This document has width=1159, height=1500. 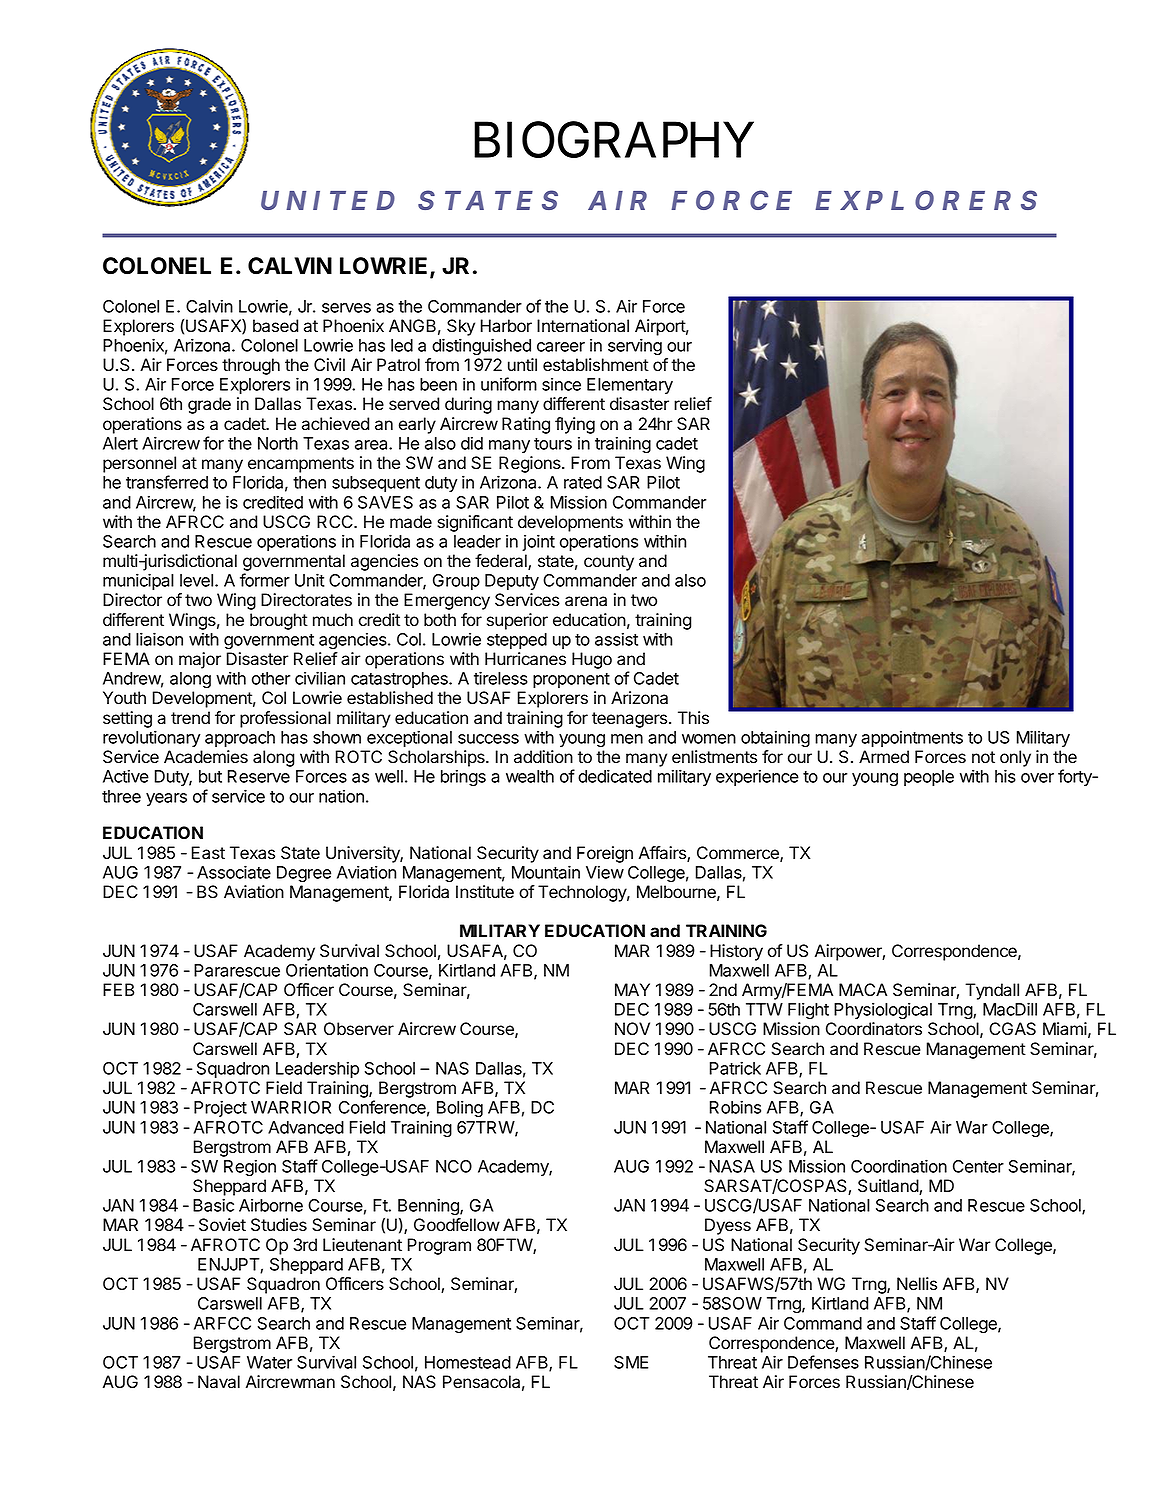 What do you see at coordinates (823, 1362) in the document?
I see `Defenses` at bounding box center [823, 1362].
